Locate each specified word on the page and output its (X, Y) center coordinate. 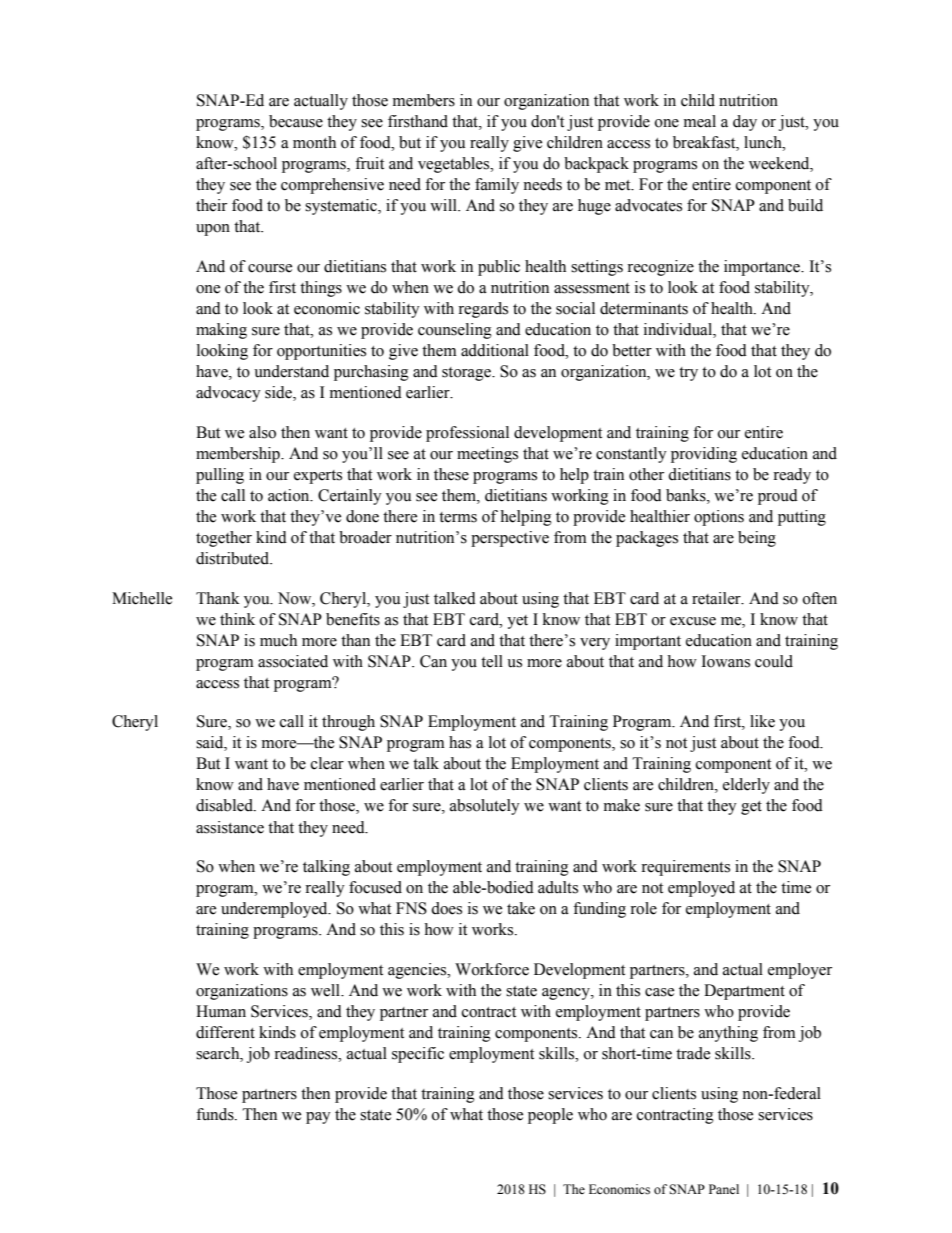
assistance (230, 827)
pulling (220, 476)
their (211, 205)
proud (778, 497)
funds (216, 1114)
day (745, 123)
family (497, 186)
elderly (746, 786)
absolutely (485, 807)
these (451, 474)
